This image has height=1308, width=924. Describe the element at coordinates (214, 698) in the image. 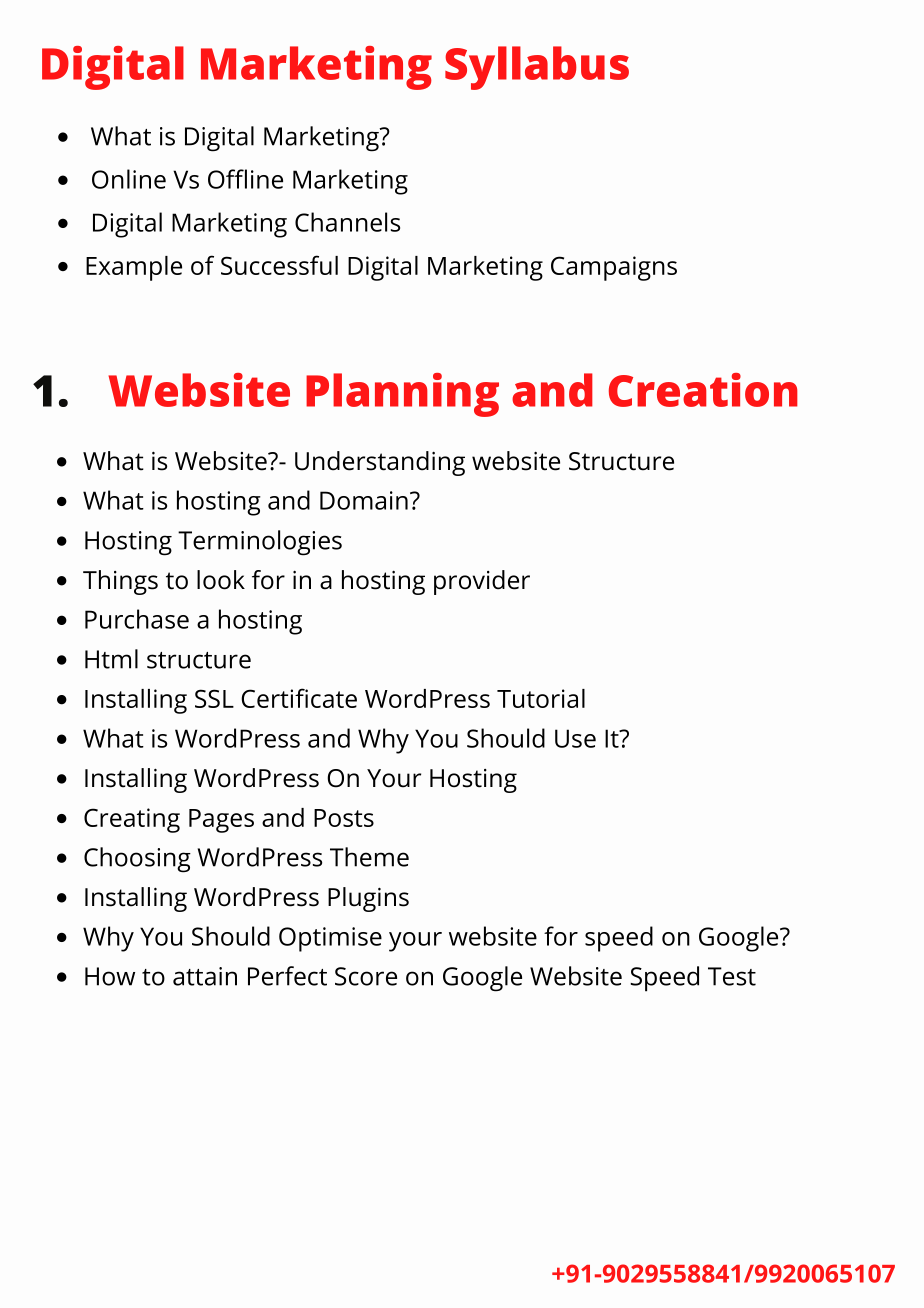

I see `SSL` at that location.
